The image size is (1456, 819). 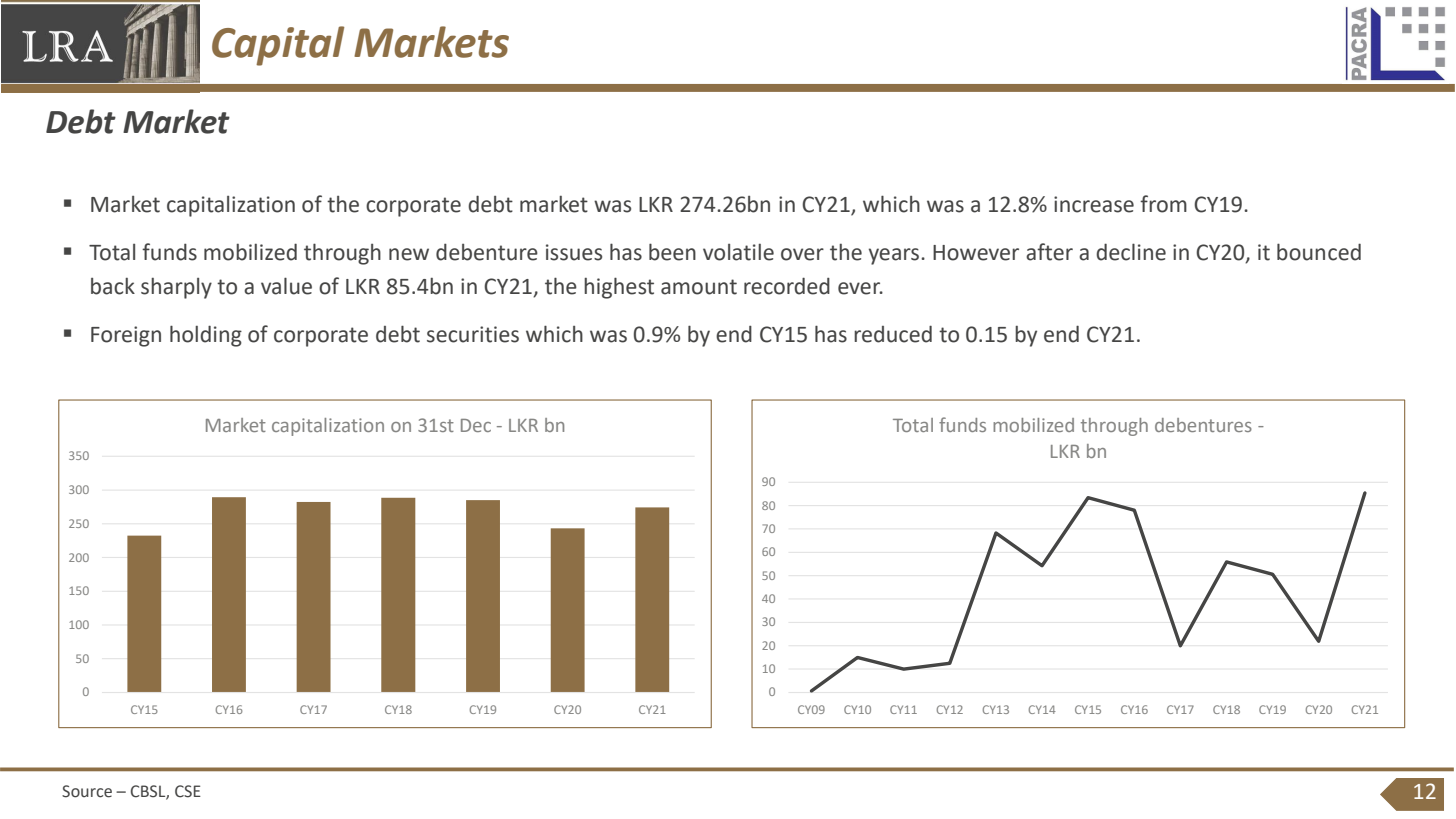 I want to click on reduced, so click(x=893, y=334).
